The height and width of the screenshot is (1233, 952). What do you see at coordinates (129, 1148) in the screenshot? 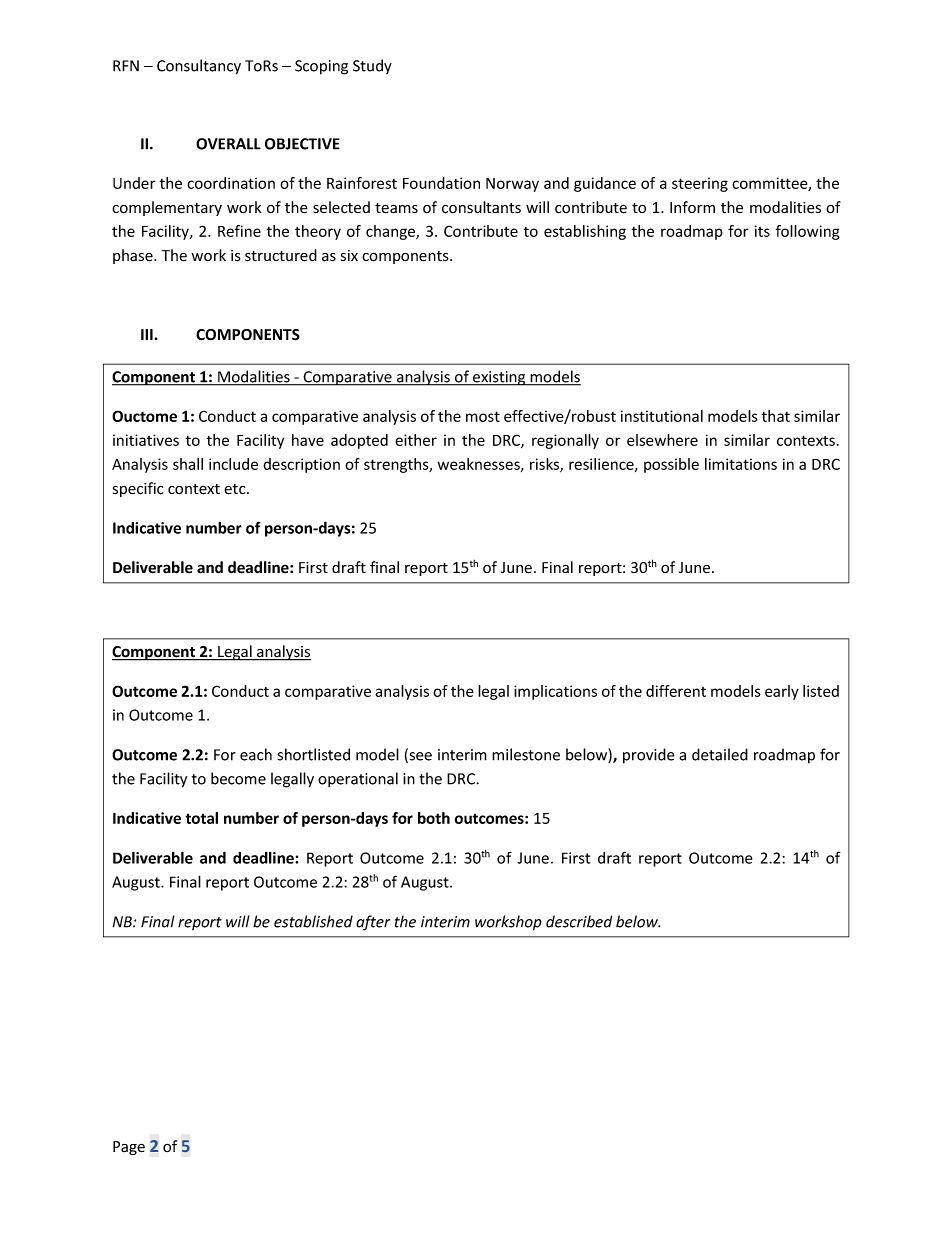
I see `Page` at bounding box center [129, 1148].
